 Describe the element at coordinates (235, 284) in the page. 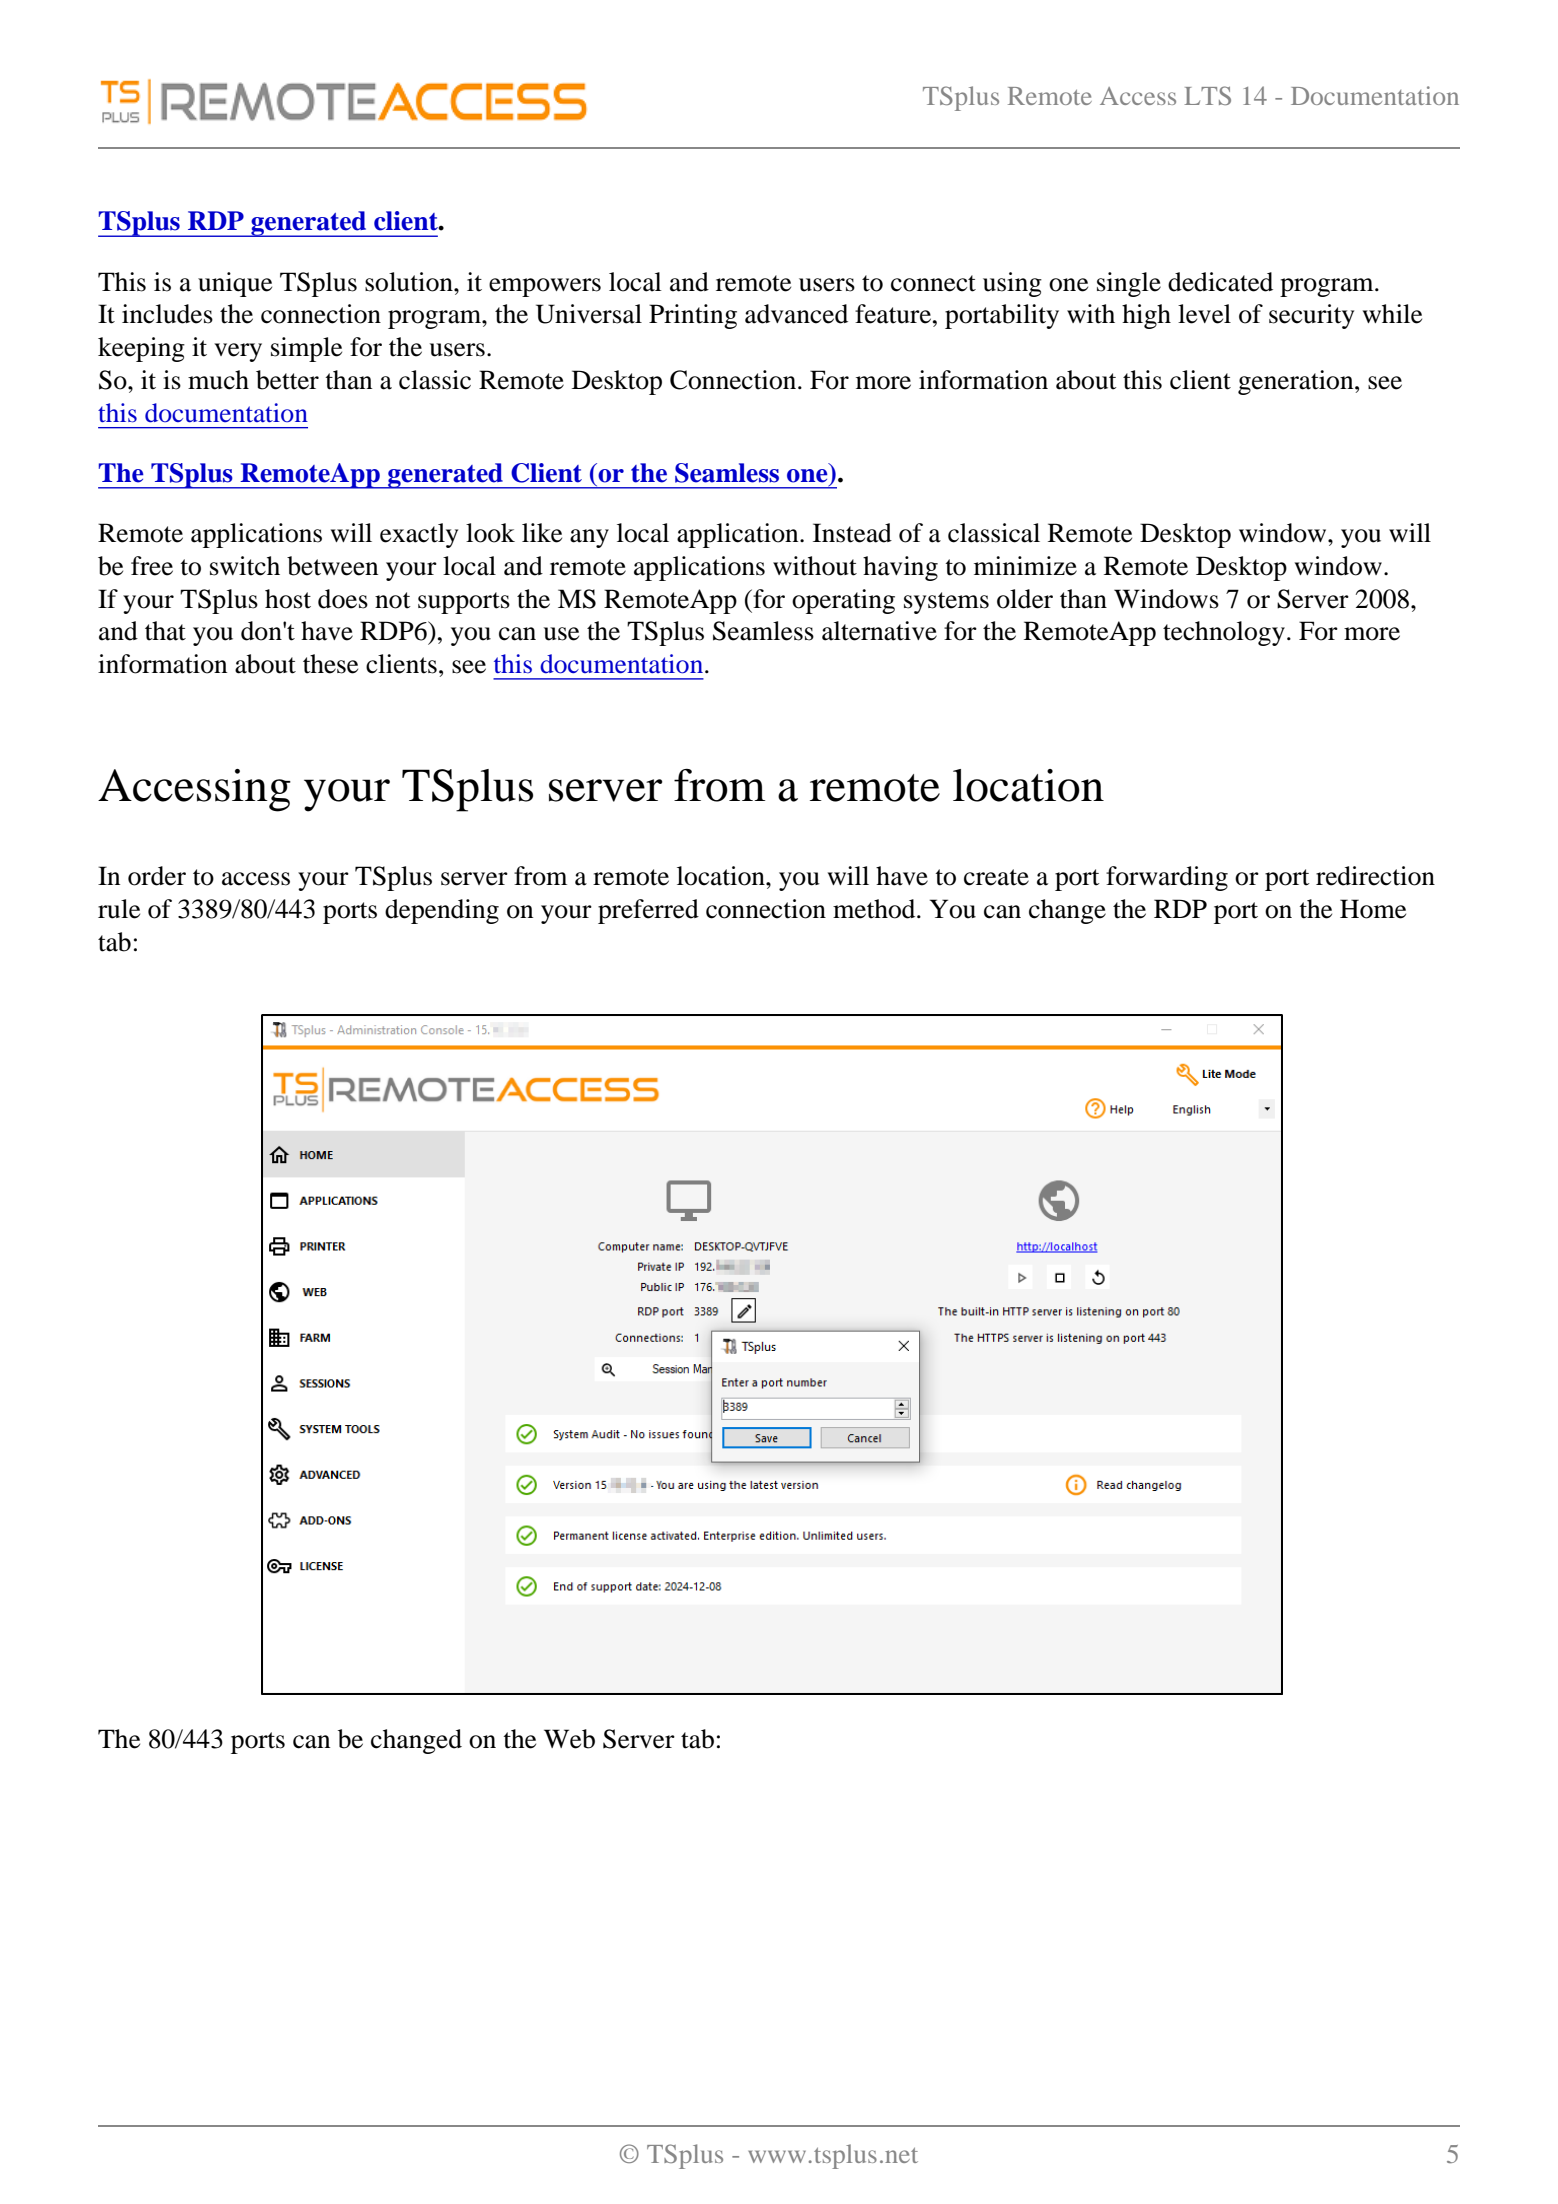

I see `unique` at that location.
